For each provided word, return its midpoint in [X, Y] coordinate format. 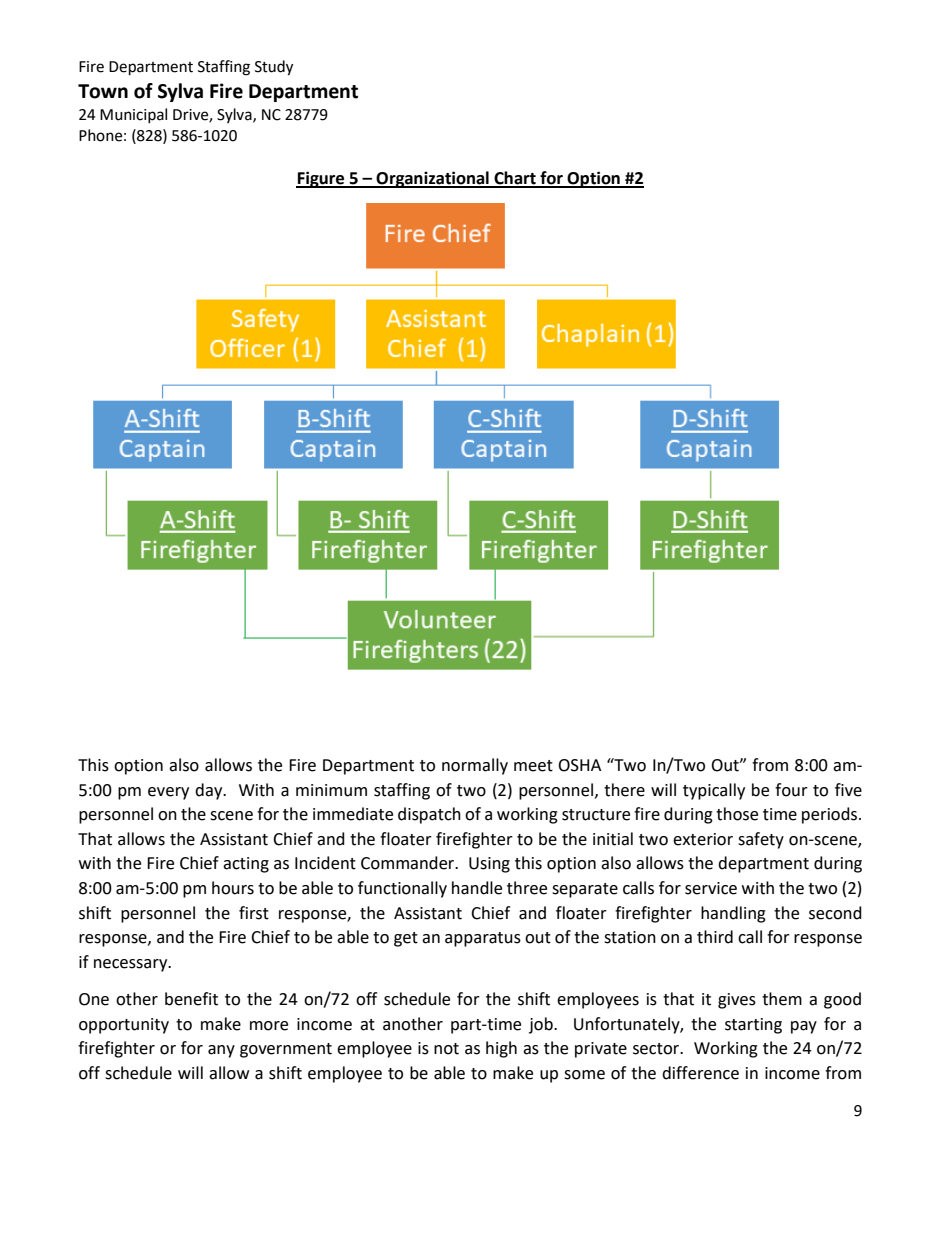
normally [475, 766]
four [791, 790]
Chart [515, 179]
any [221, 1051]
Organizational [433, 179]
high [501, 1049]
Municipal [133, 115]
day [210, 791]
